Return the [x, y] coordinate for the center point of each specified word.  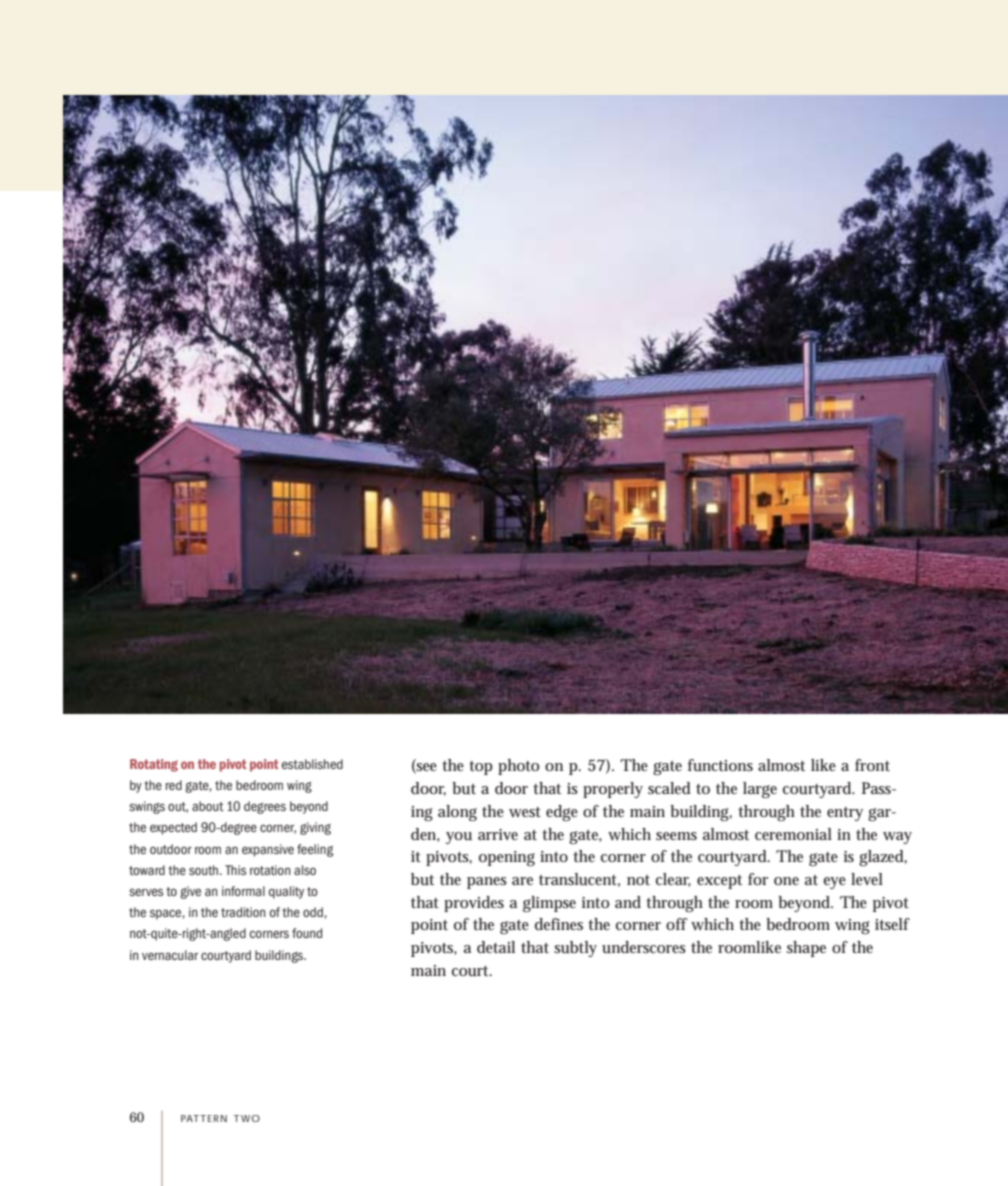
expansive [268, 850]
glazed [883, 858]
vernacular [170, 955]
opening [507, 858]
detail [496, 947]
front [872, 765]
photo [518, 767]
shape [806, 949]
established [312, 764]
